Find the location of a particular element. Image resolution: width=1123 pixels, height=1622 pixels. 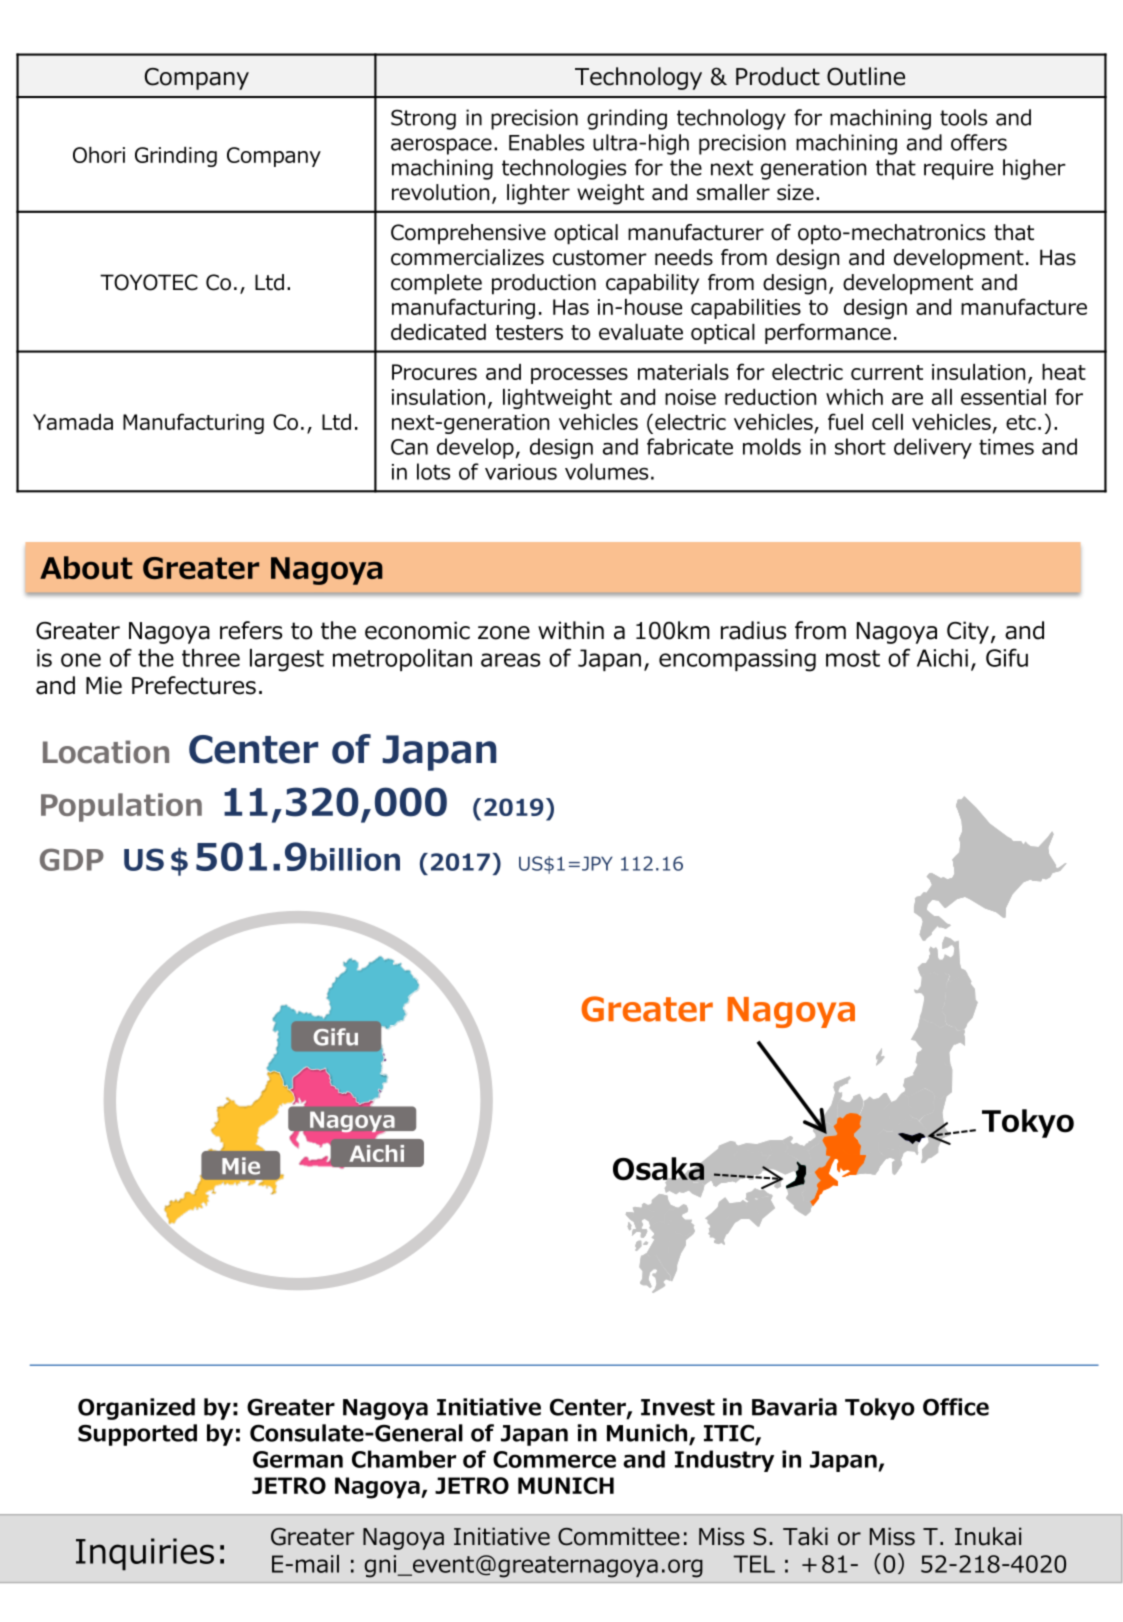

Committee is located at coordinates (619, 1536).
